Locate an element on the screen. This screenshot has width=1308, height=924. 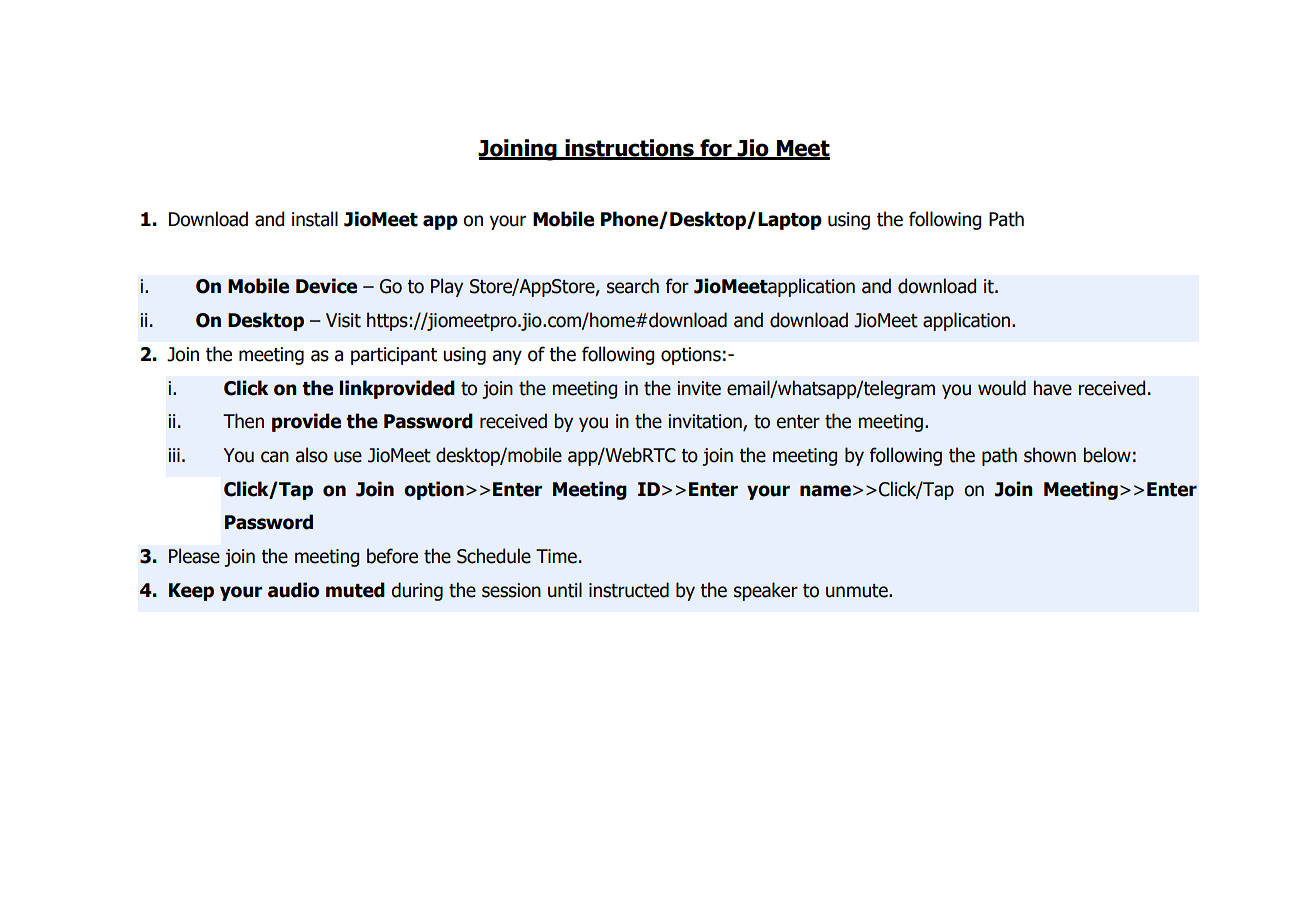
below is located at coordinates (1107, 455).
